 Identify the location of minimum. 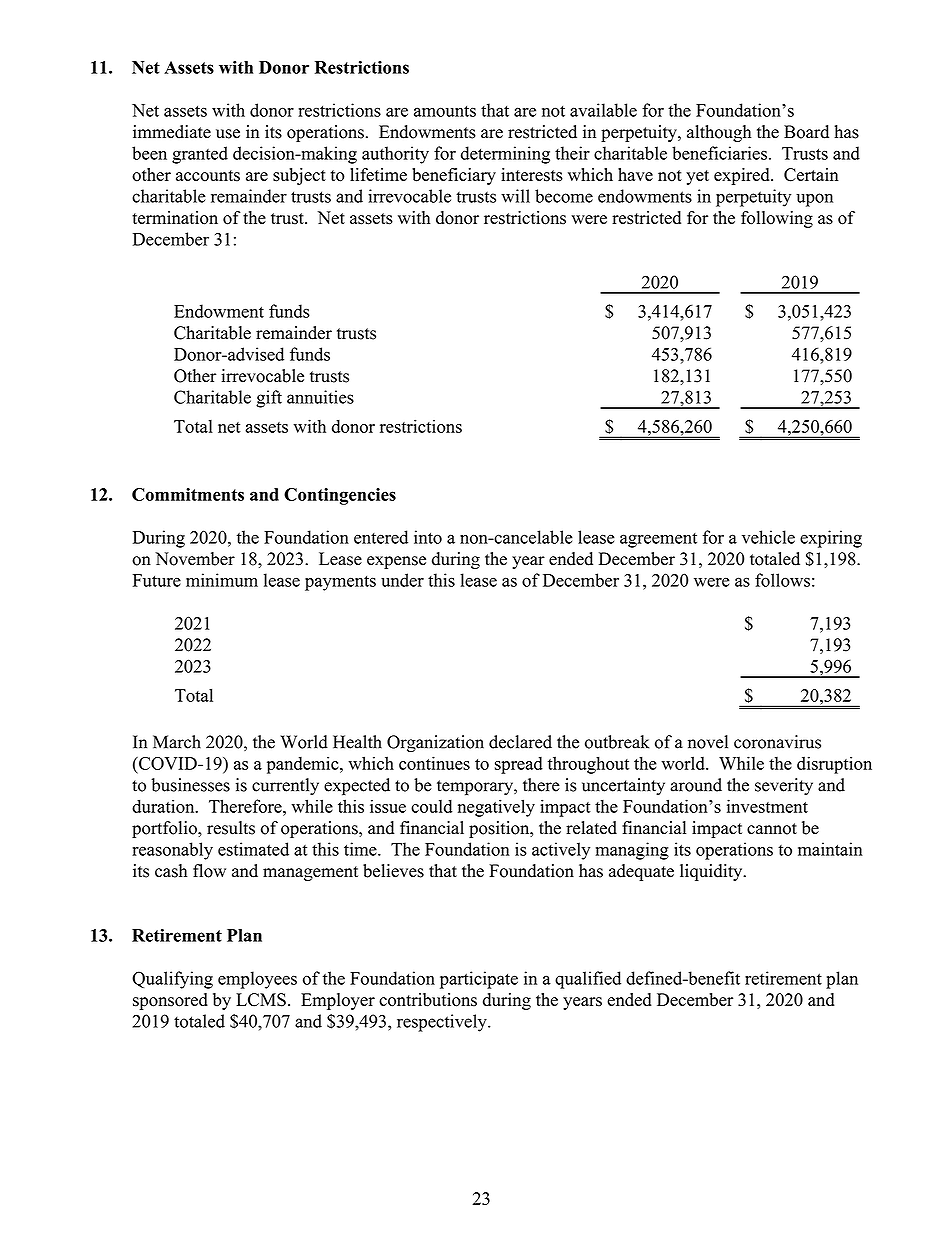
(222, 580).
